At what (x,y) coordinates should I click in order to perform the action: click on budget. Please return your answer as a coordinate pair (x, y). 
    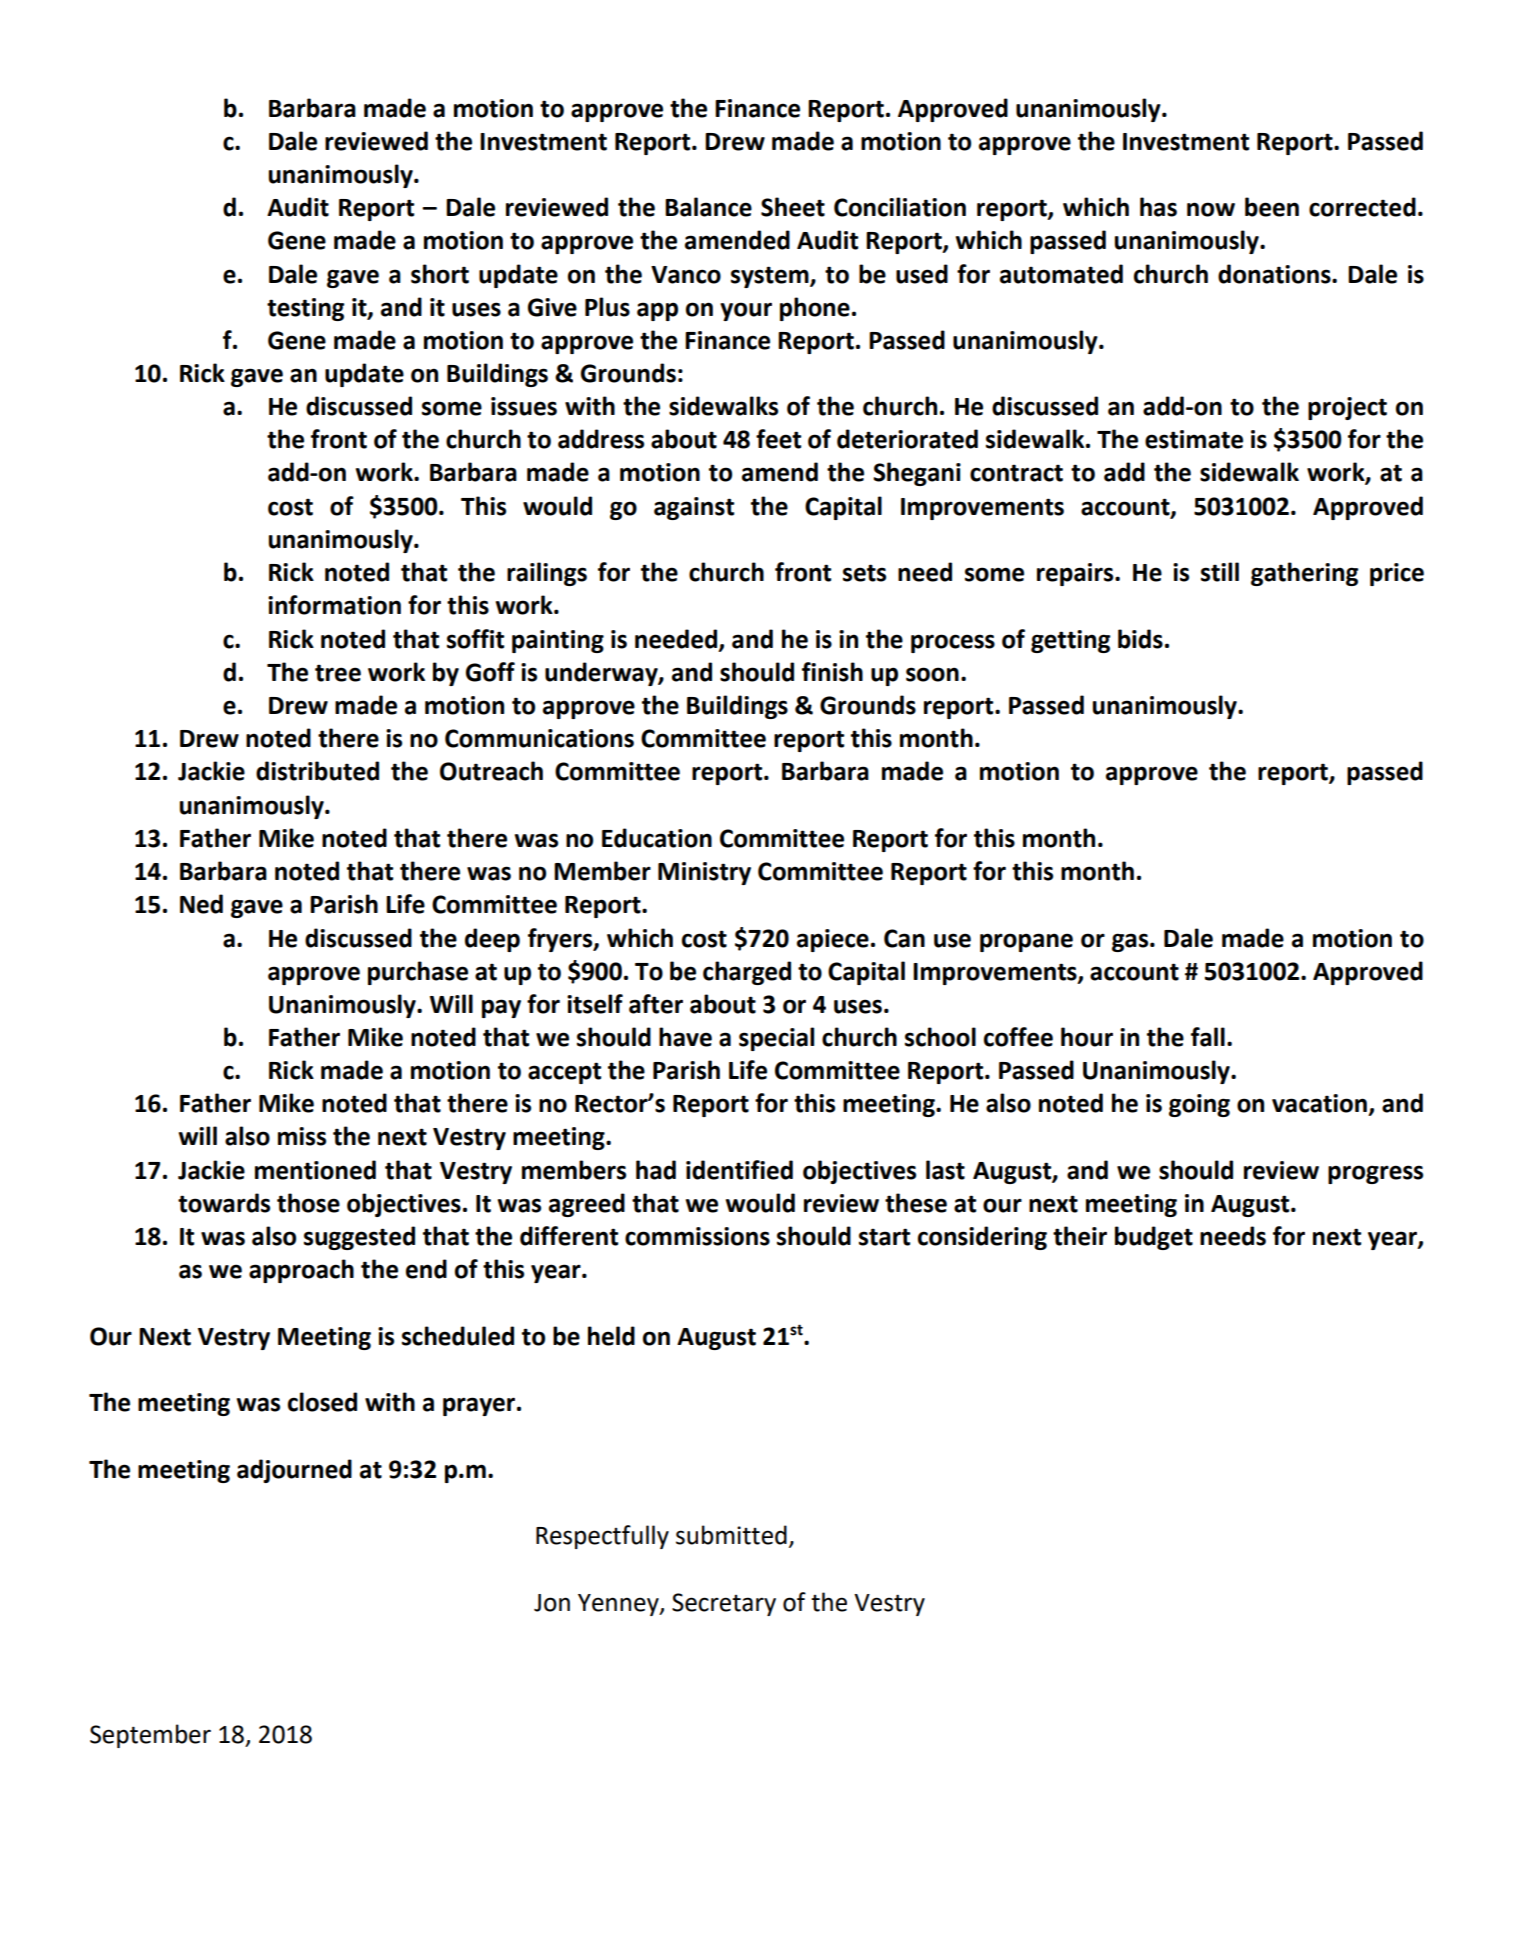
    Looking at the image, I should click on (1154, 1238).
